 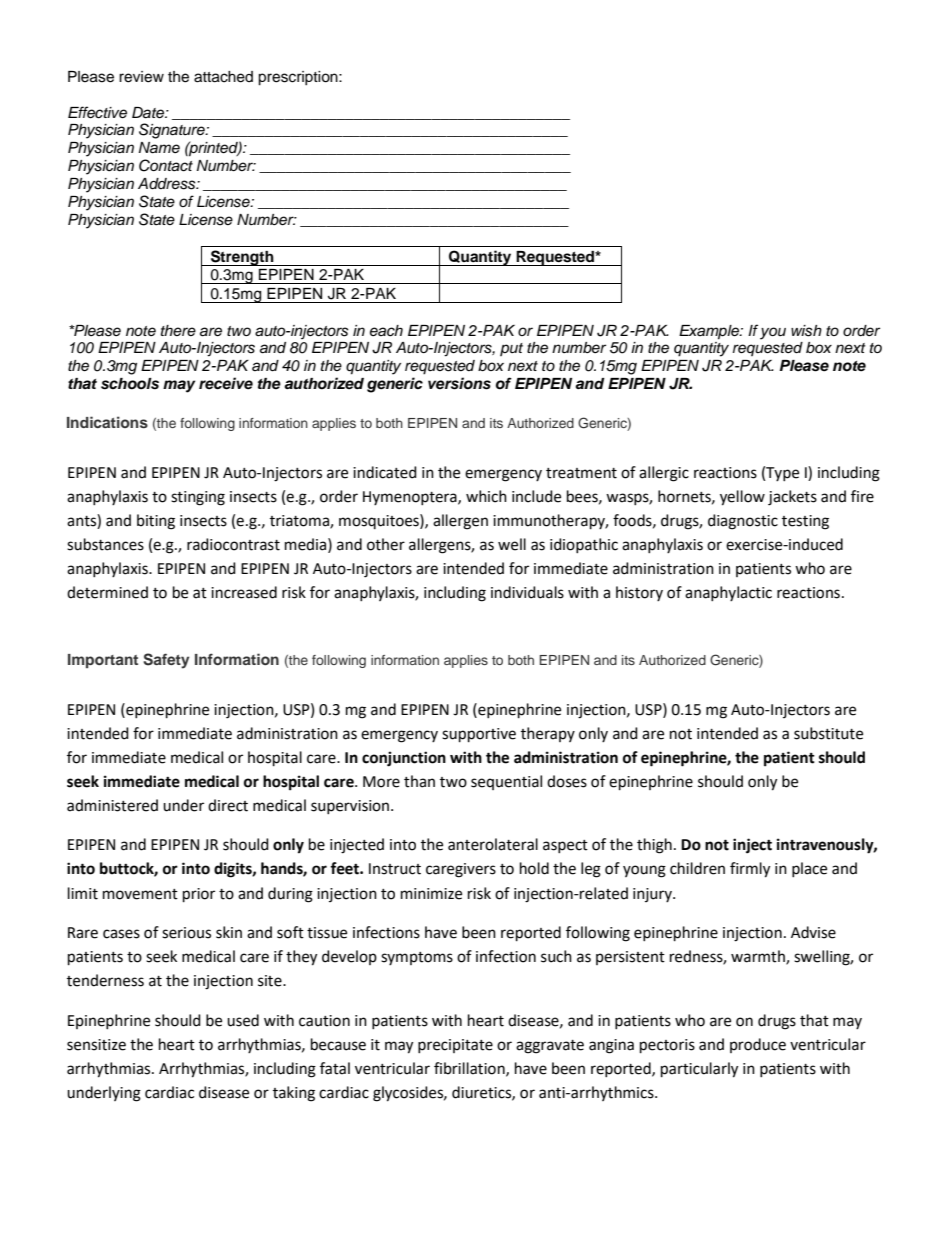 What do you see at coordinates (806, 331) in the screenshot?
I see `wish` at bounding box center [806, 331].
